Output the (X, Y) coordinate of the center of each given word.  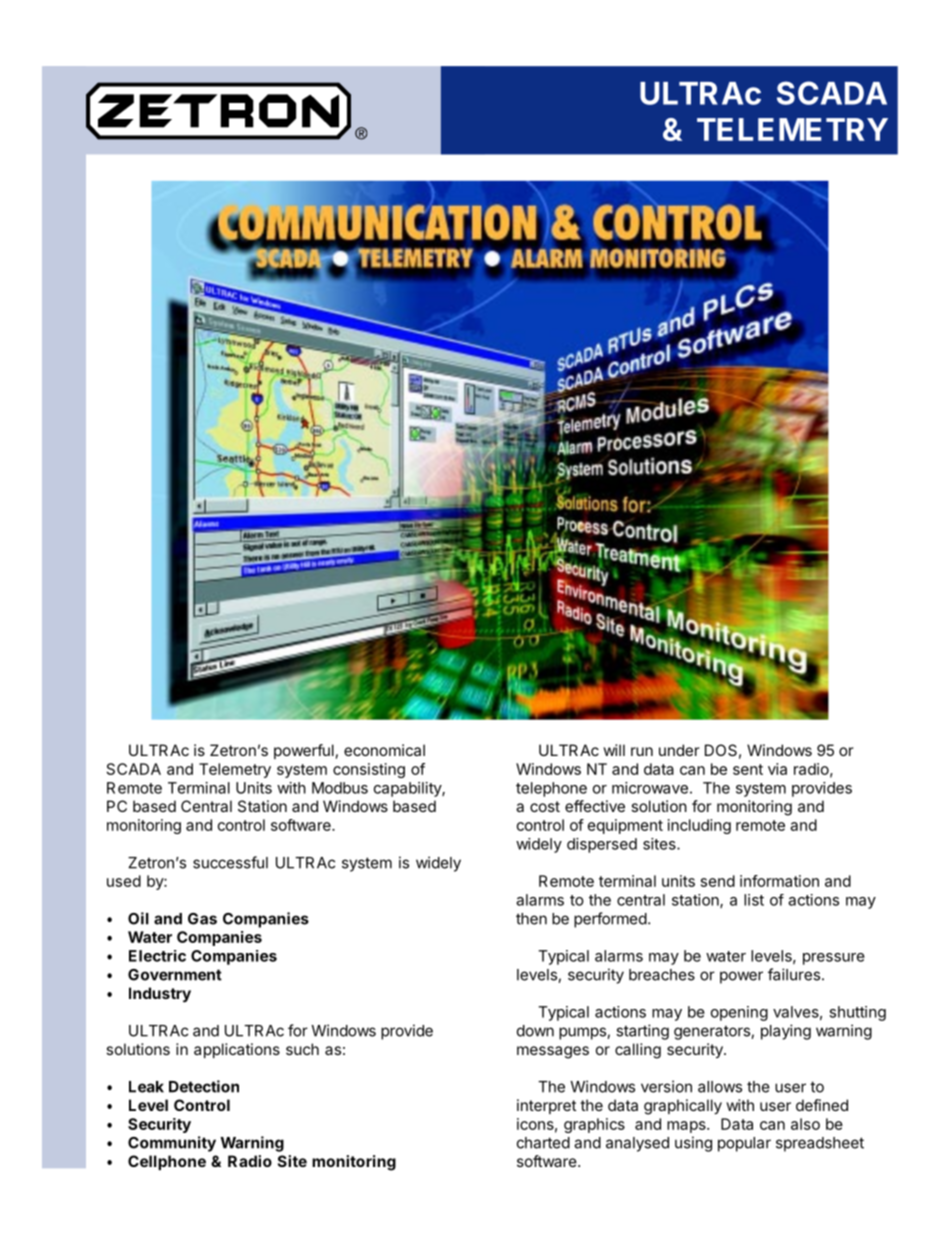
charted (543, 1143)
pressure (834, 959)
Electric (157, 956)
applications (237, 1050)
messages (553, 1052)
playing (786, 1032)
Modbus (340, 788)
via (777, 769)
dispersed (602, 845)
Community (172, 1144)
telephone (551, 789)
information (779, 881)
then (531, 919)
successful (230, 862)
